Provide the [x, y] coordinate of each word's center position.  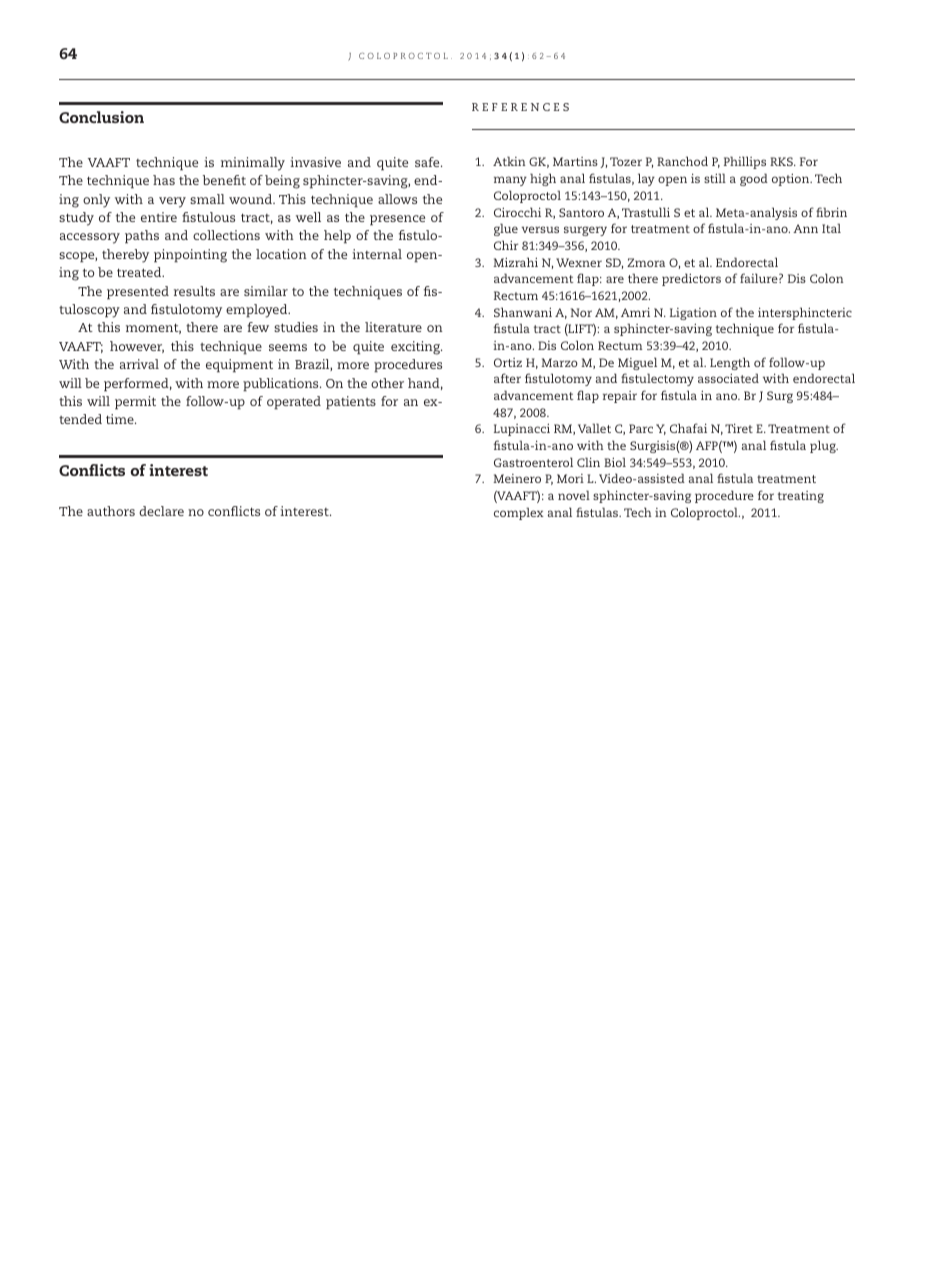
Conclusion [101, 117]
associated [728, 378]
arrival [139, 364]
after [507, 378]
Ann [805, 228]
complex [519, 513]
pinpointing [190, 256]
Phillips [745, 162]
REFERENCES [520, 107]
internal [377, 254]
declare [161, 511]
